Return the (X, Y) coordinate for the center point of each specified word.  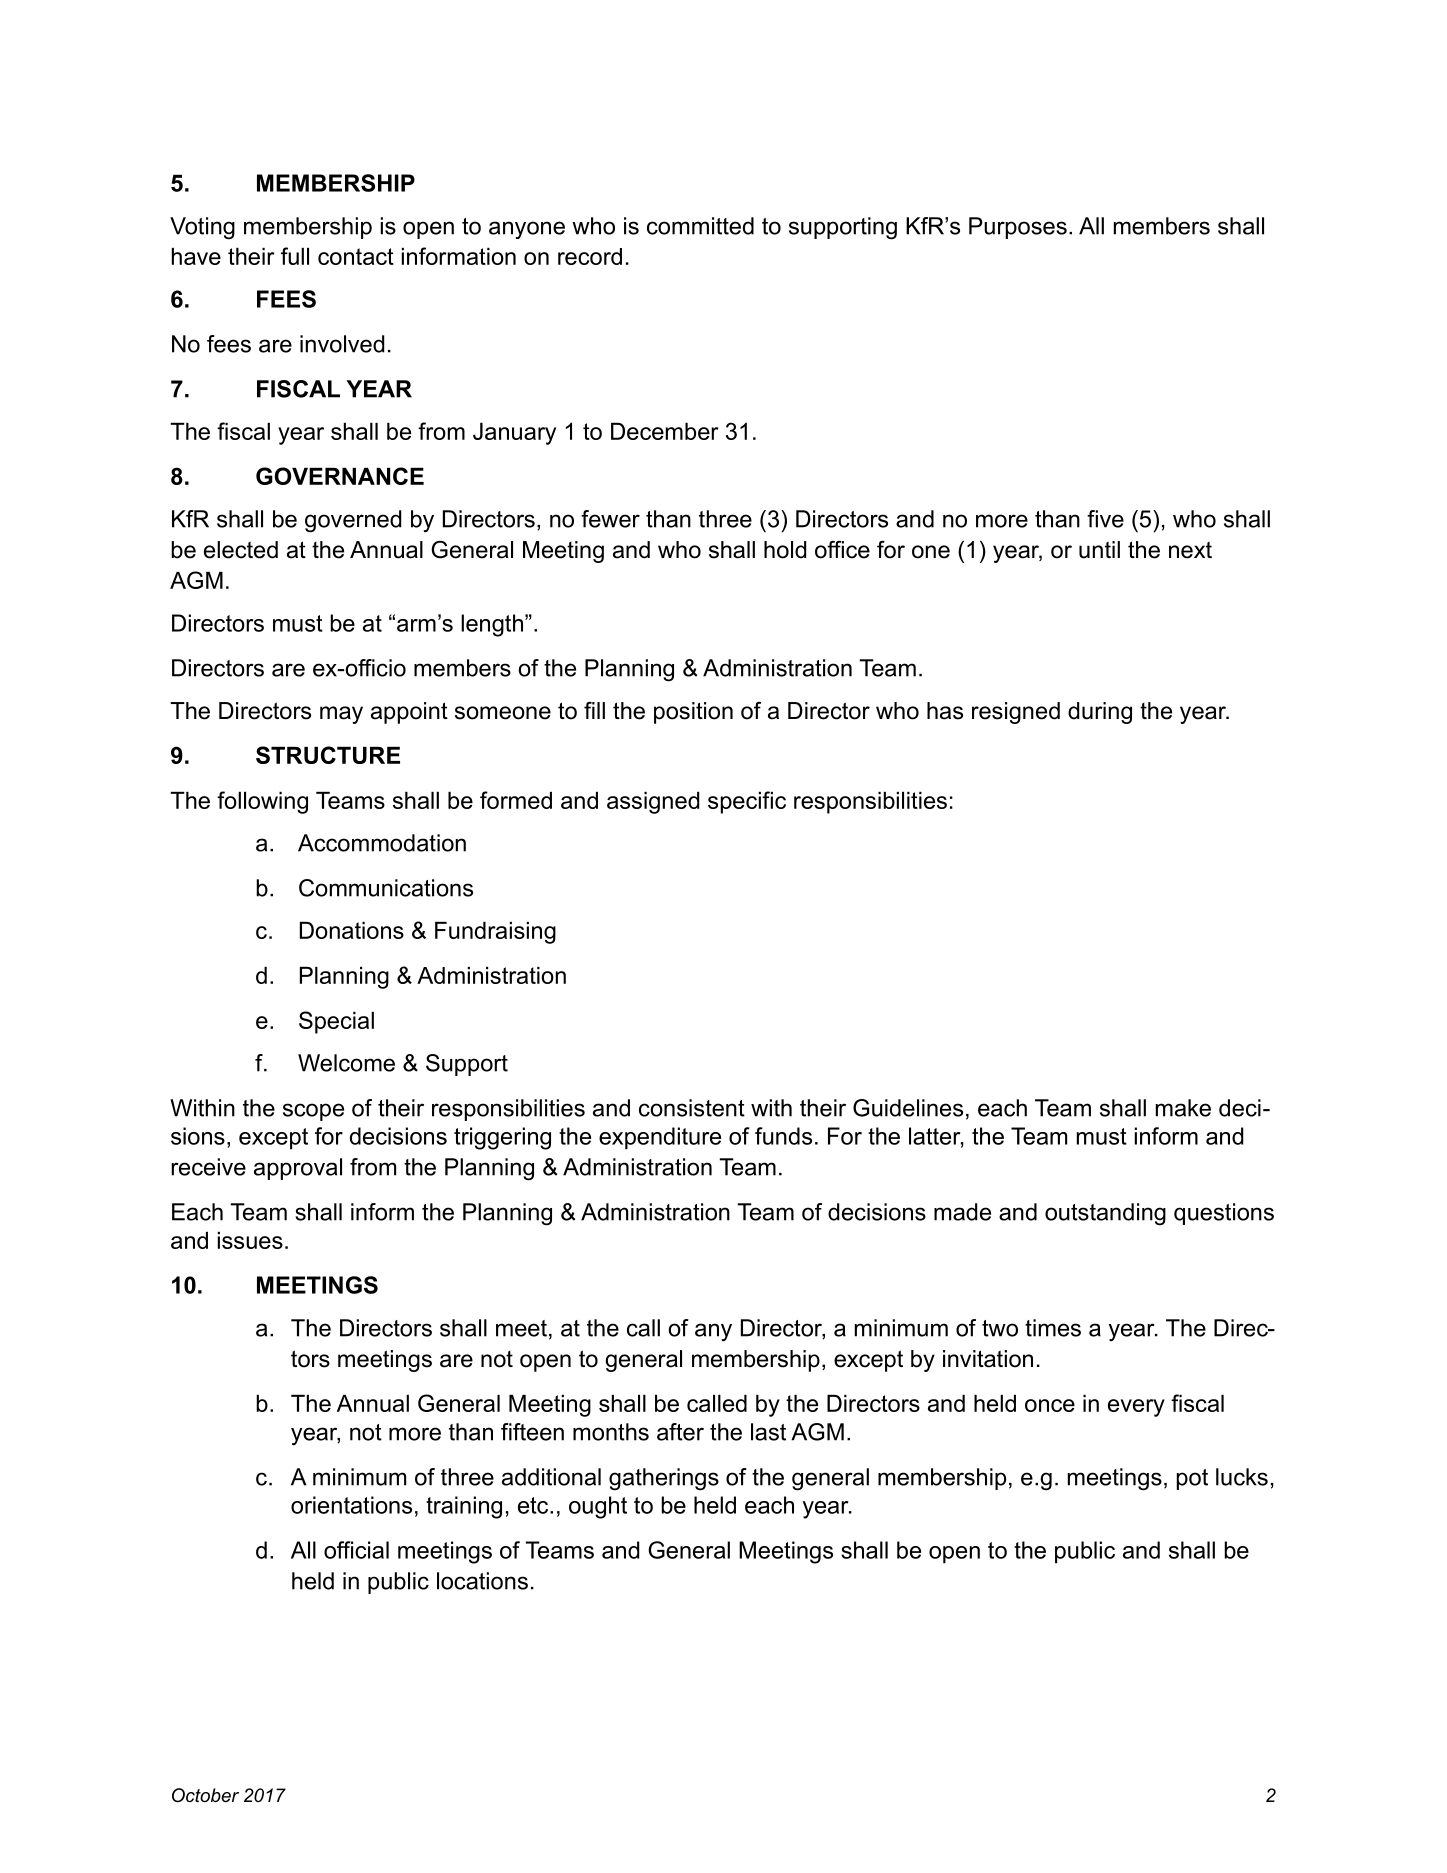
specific (747, 802)
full (295, 256)
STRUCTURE (328, 755)
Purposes (1018, 228)
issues (250, 1240)
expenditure (660, 1138)
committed (700, 226)
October (205, 1795)
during (1100, 713)
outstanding (1105, 1214)
